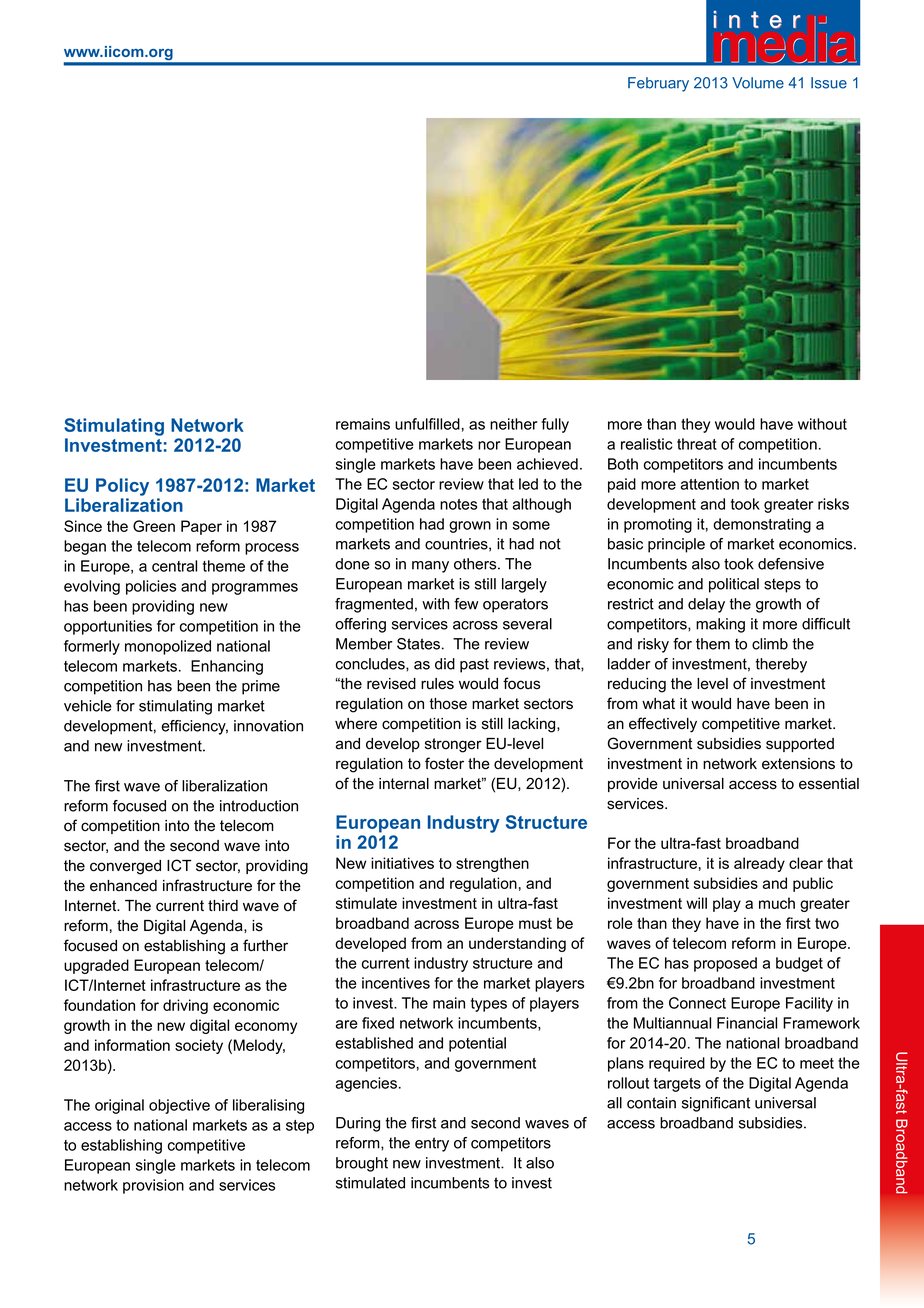 This screenshot has height=1308, width=924. I want to click on provision, so click(153, 1186).
